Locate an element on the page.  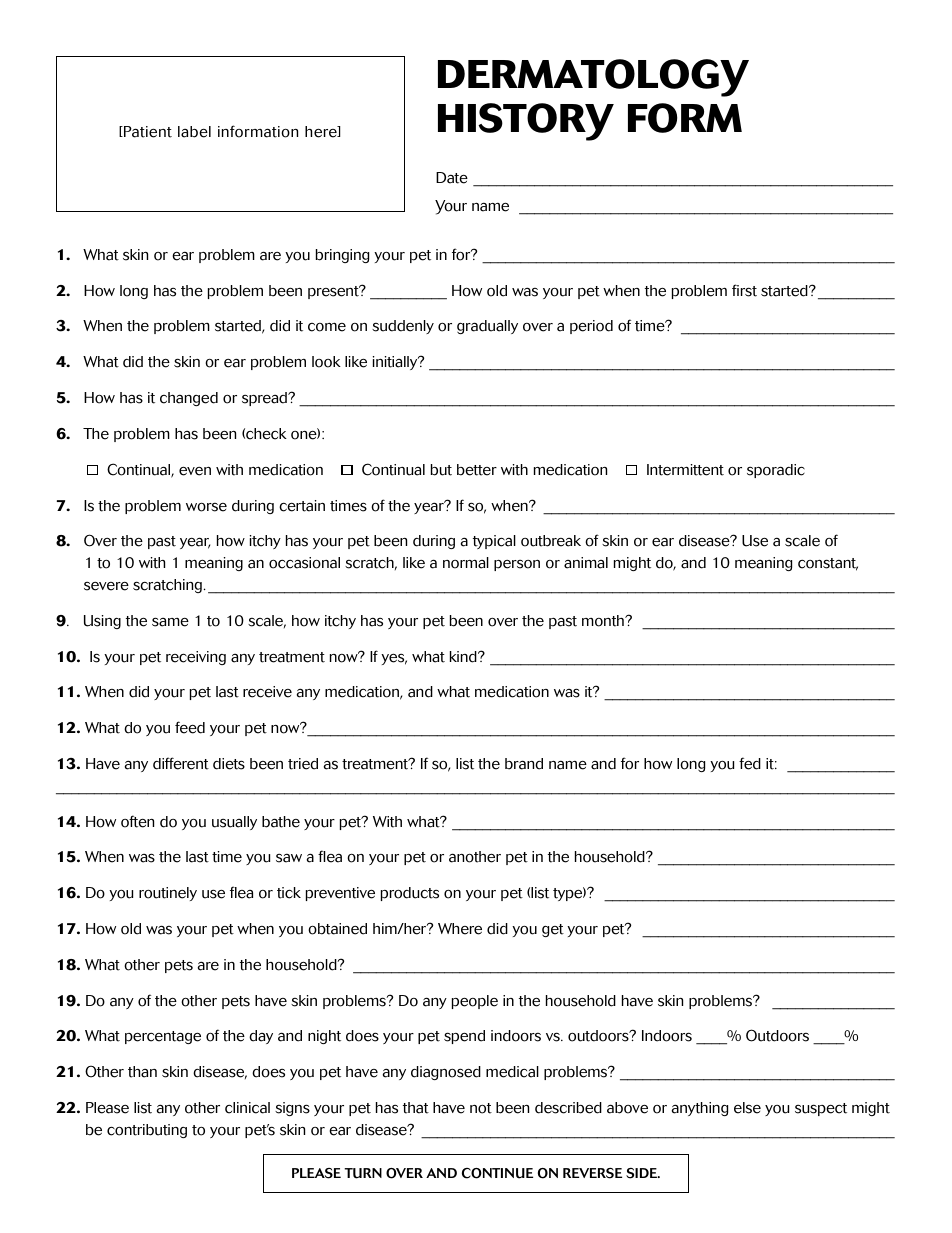
Dermatology is located at coordinates (593, 78).
